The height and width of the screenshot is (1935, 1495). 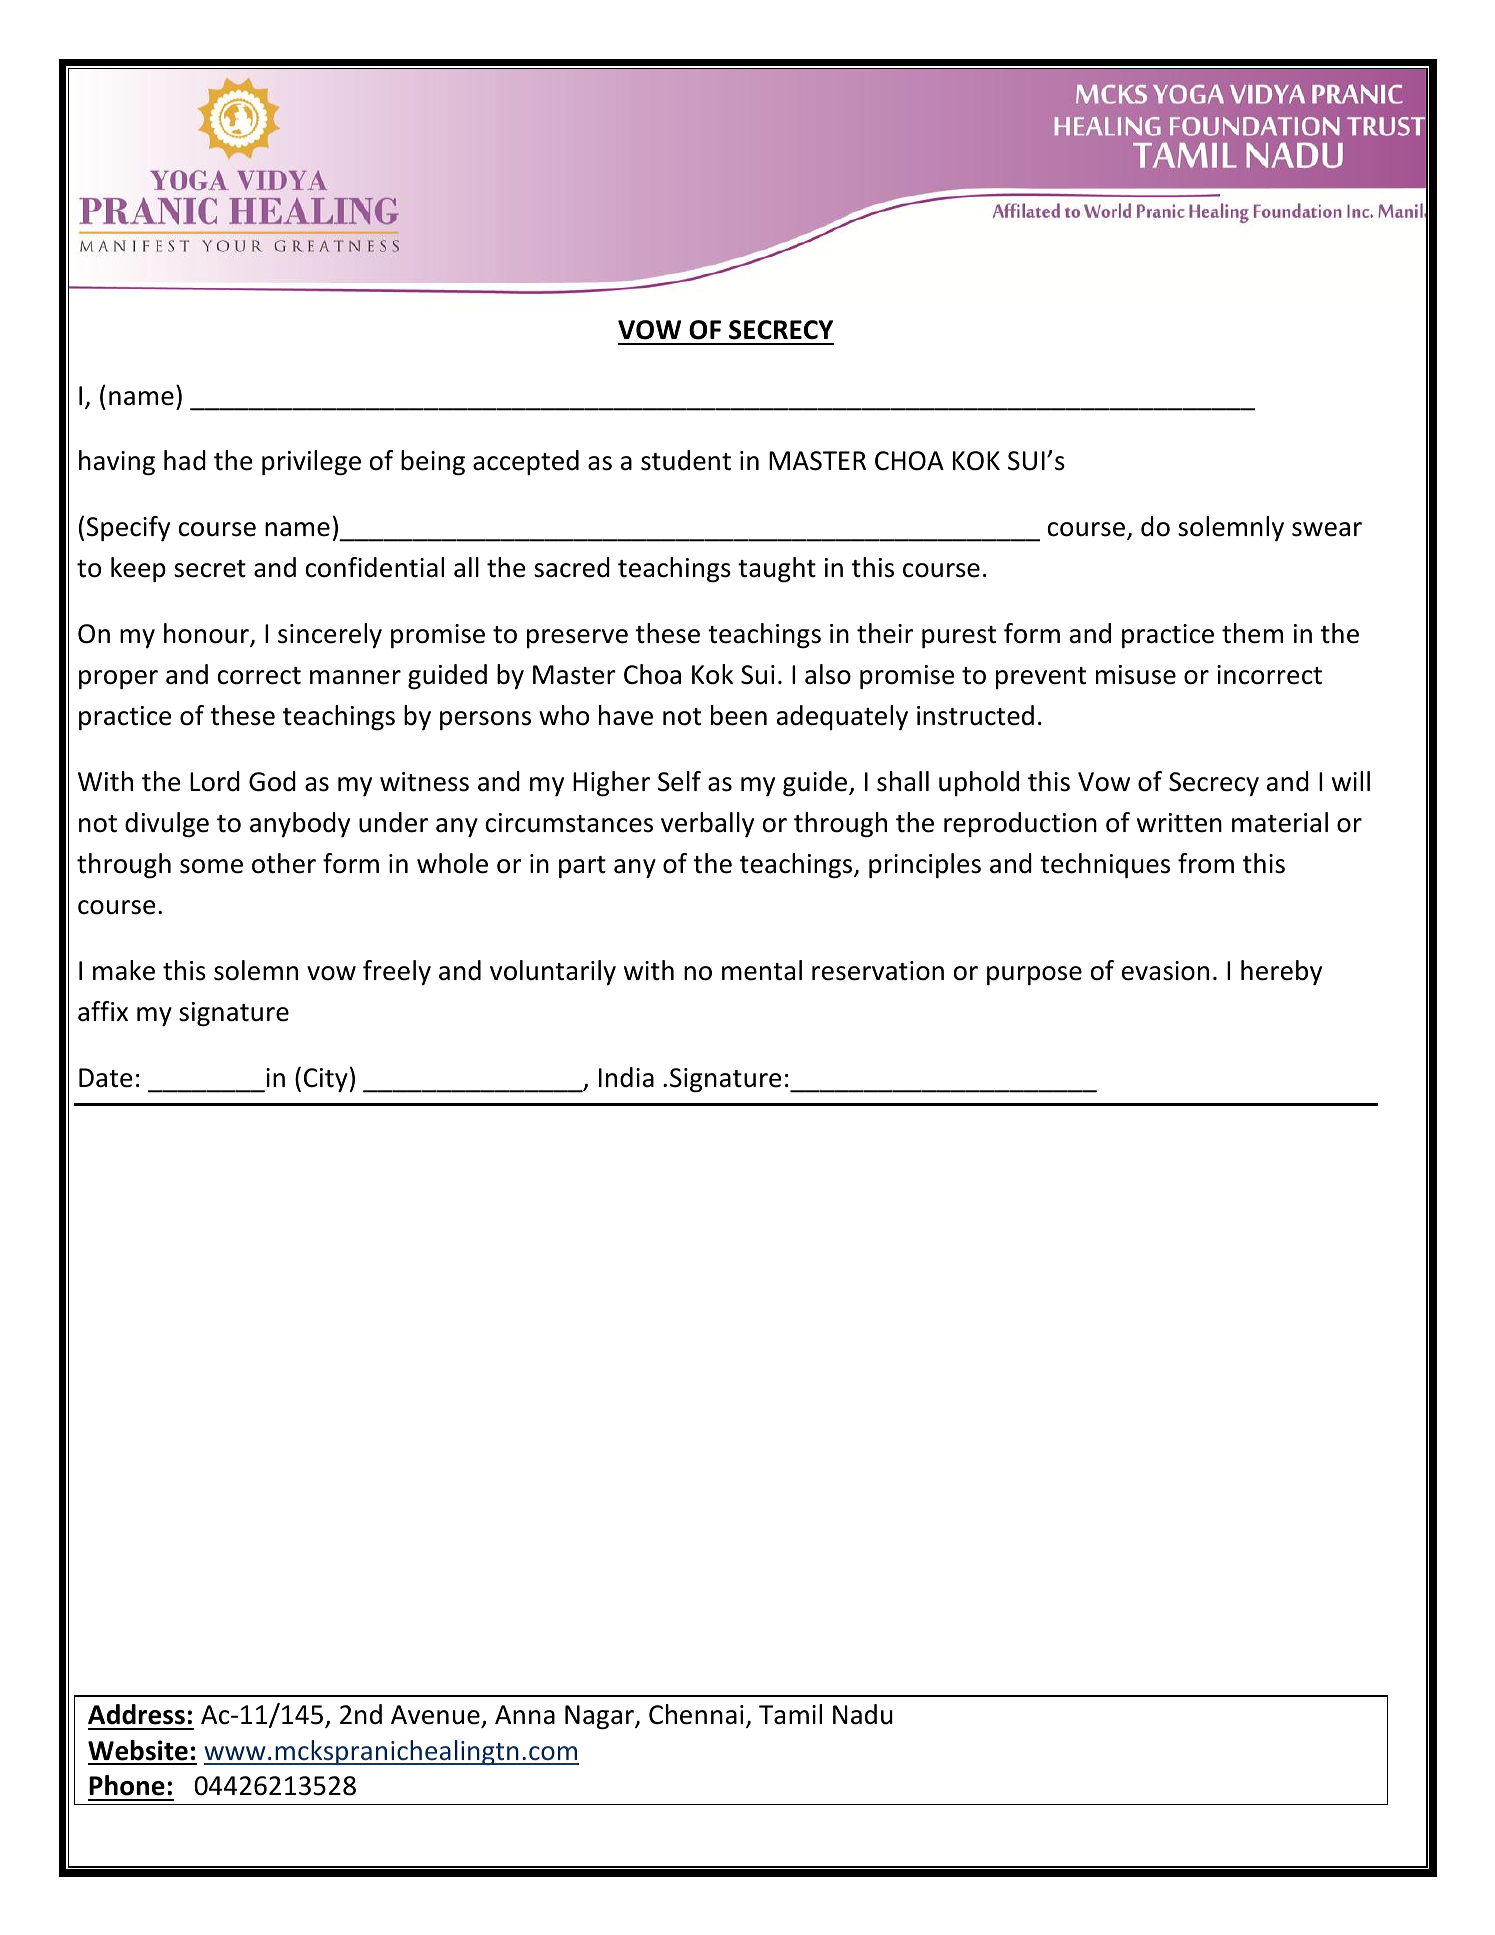 What do you see at coordinates (686, 460) in the screenshot?
I see `student` at bounding box center [686, 460].
